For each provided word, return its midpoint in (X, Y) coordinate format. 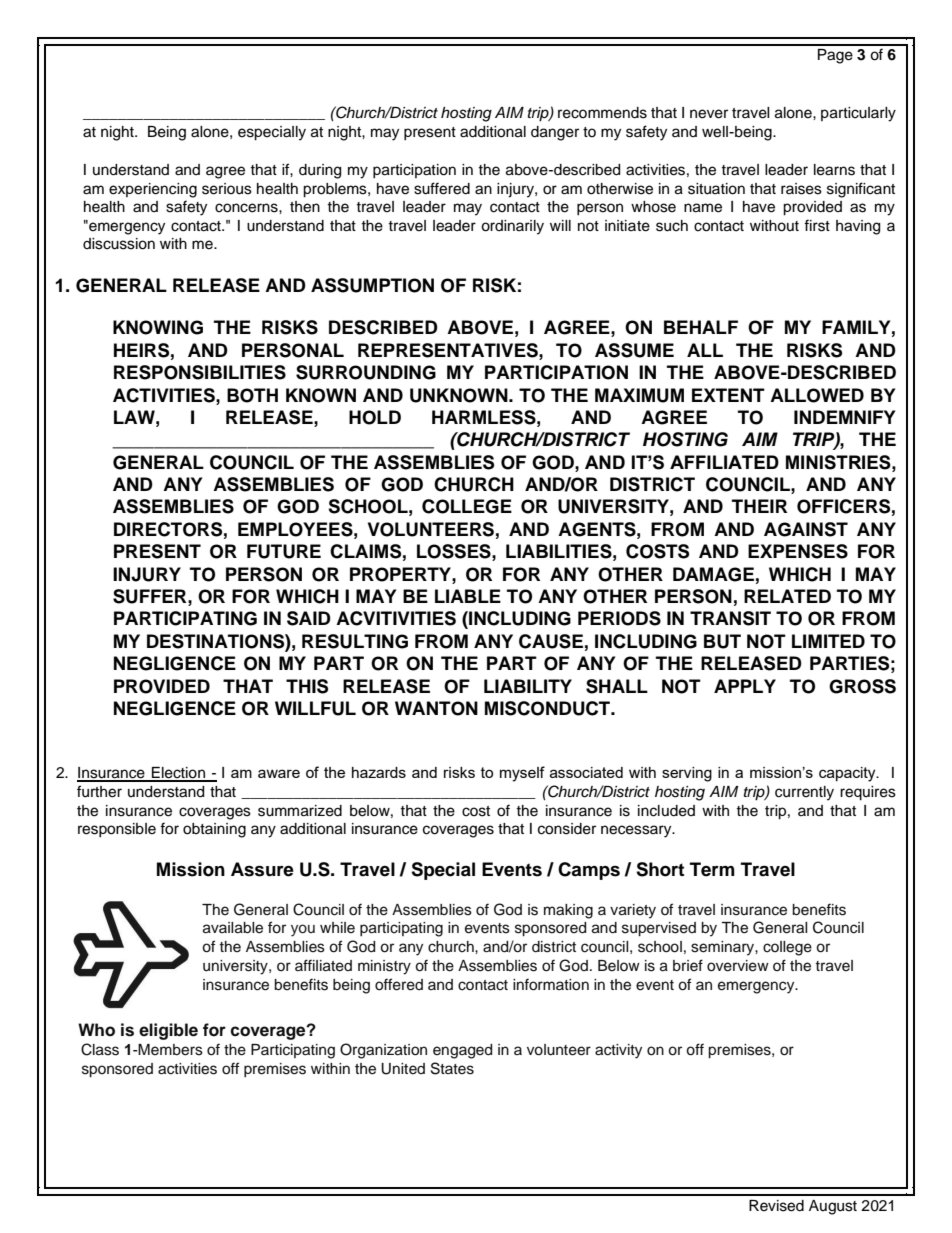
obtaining (214, 830)
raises (801, 189)
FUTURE (284, 551)
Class (100, 1049)
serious (227, 189)
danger (555, 133)
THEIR (759, 506)
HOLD (375, 417)
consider (567, 829)
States (452, 1068)
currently (804, 793)
